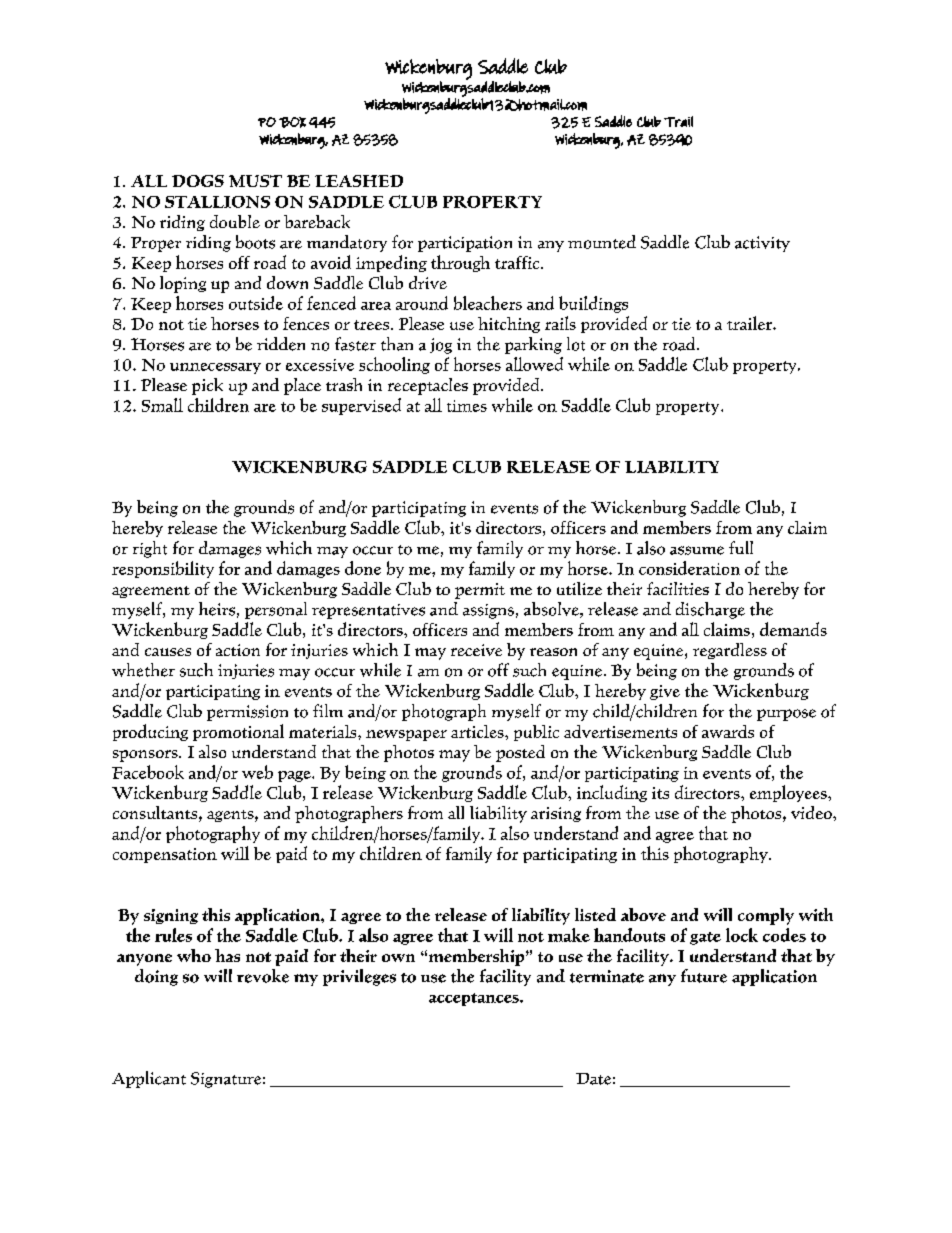 This screenshot has width=952, height=1233. Describe the element at coordinates (704, 976) in the screenshot. I see `future` at that location.
